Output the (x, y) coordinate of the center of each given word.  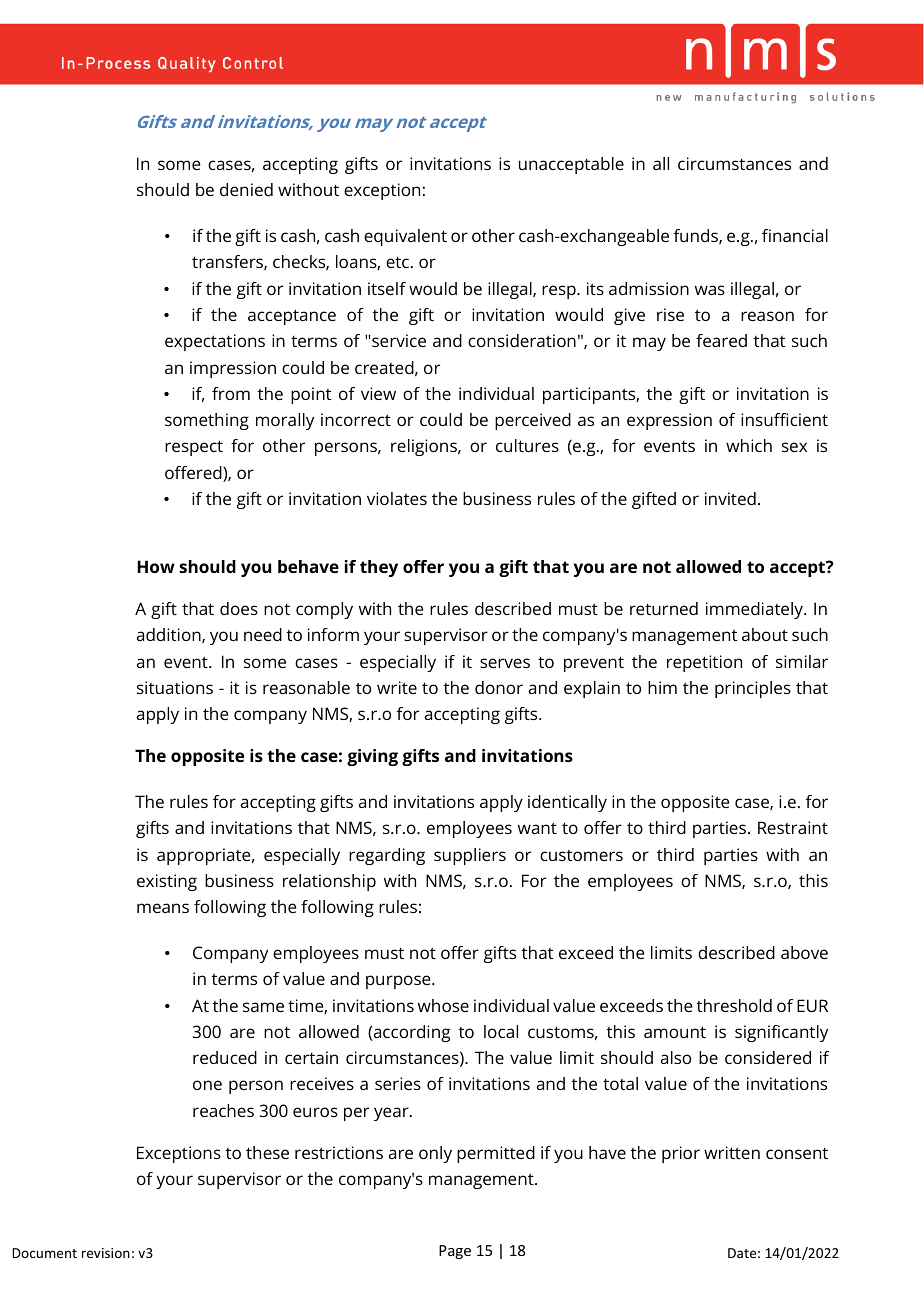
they (379, 568)
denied (246, 189)
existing (167, 882)
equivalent (405, 237)
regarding (387, 856)
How (156, 566)
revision (106, 1253)
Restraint (793, 827)
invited (730, 498)
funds (697, 236)
